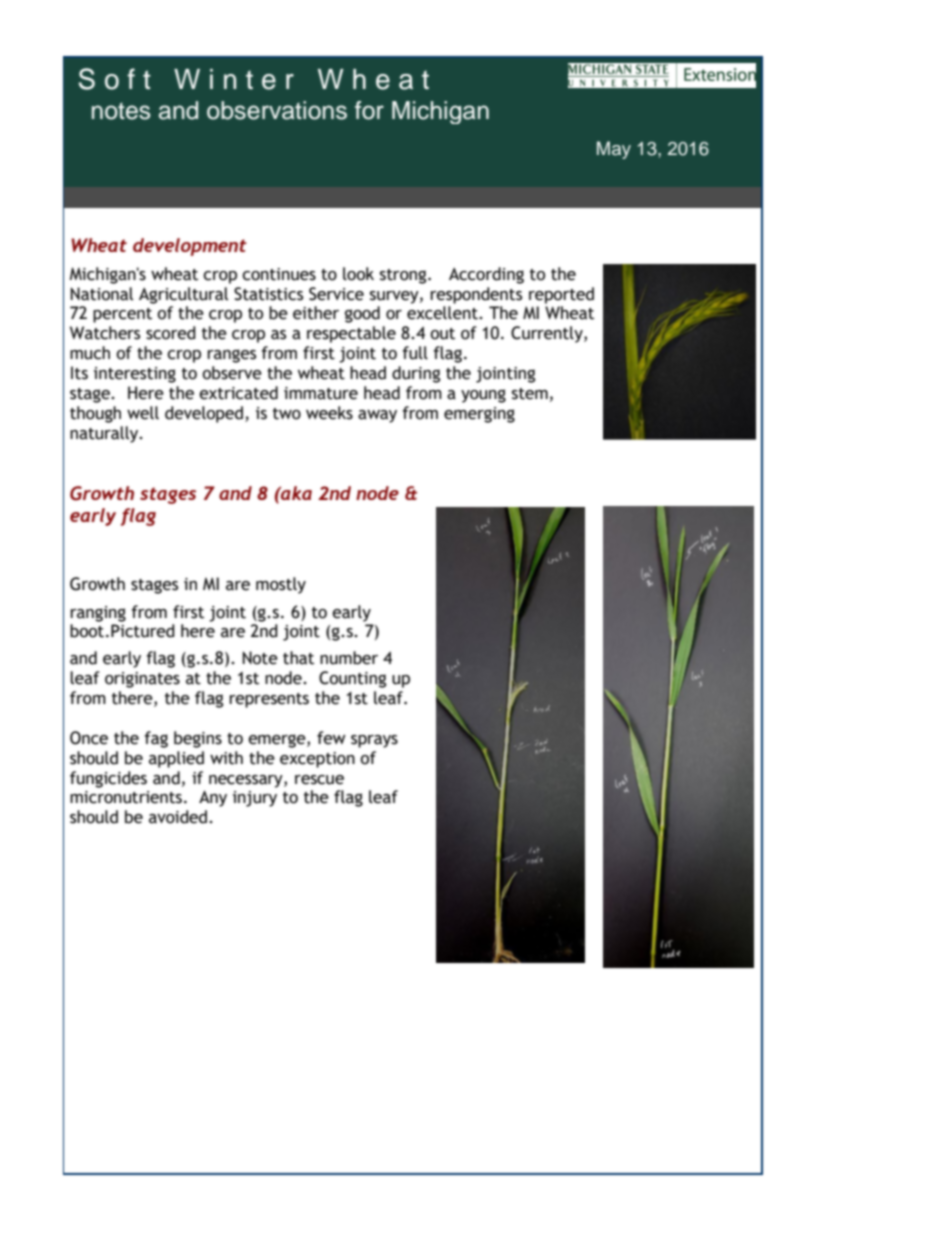 The height and width of the screenshot is (1233, 952). I want to click on mostly, so click(281, 585).
